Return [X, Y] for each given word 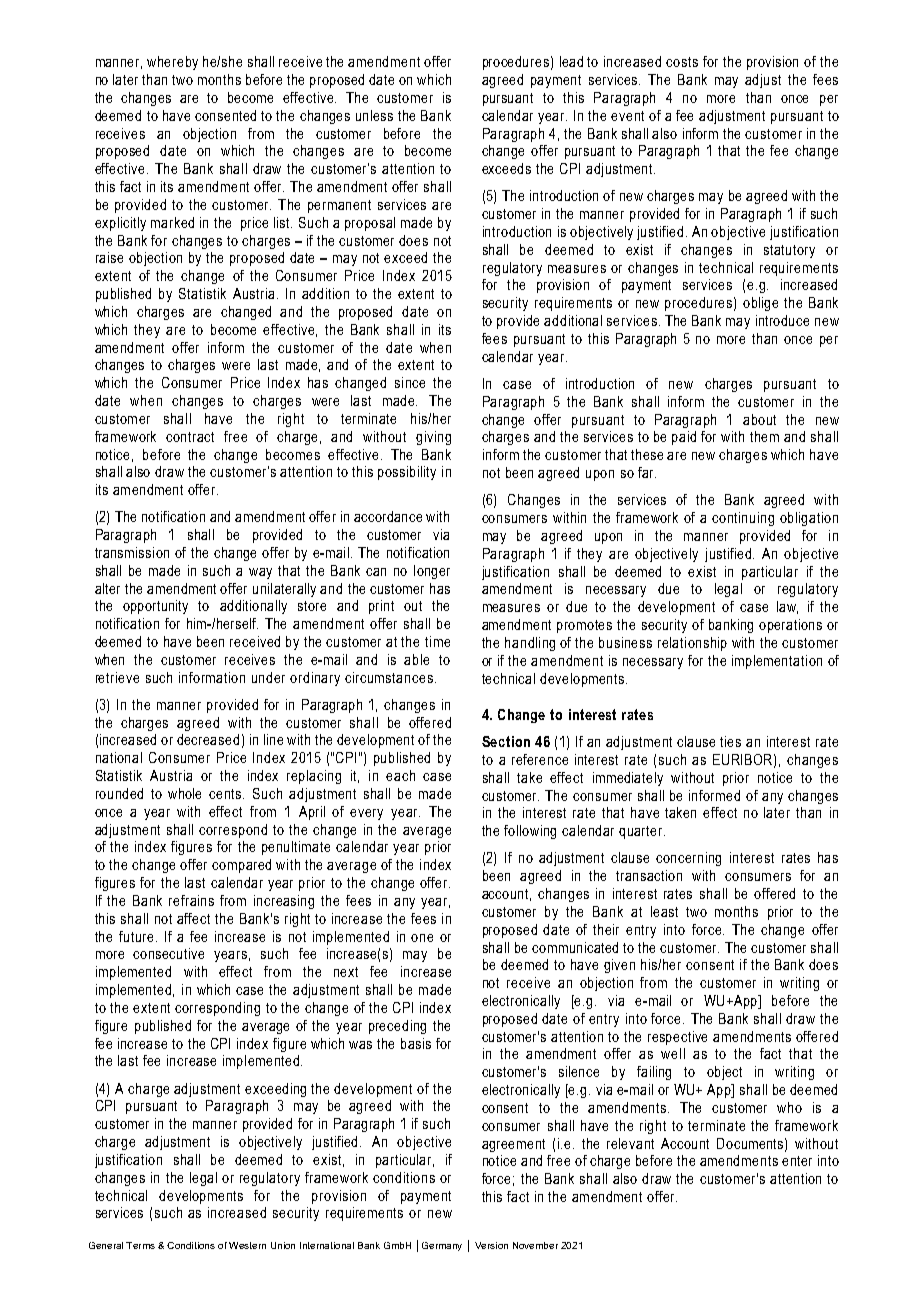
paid [684, 438]
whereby [172, 63]
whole [184, 793]
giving [433, 438]
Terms [140, 1245]
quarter [642, 832]
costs [682, 62]
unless [374, 115]
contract [190, 437]
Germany [442, 1246]
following [530, 832]
